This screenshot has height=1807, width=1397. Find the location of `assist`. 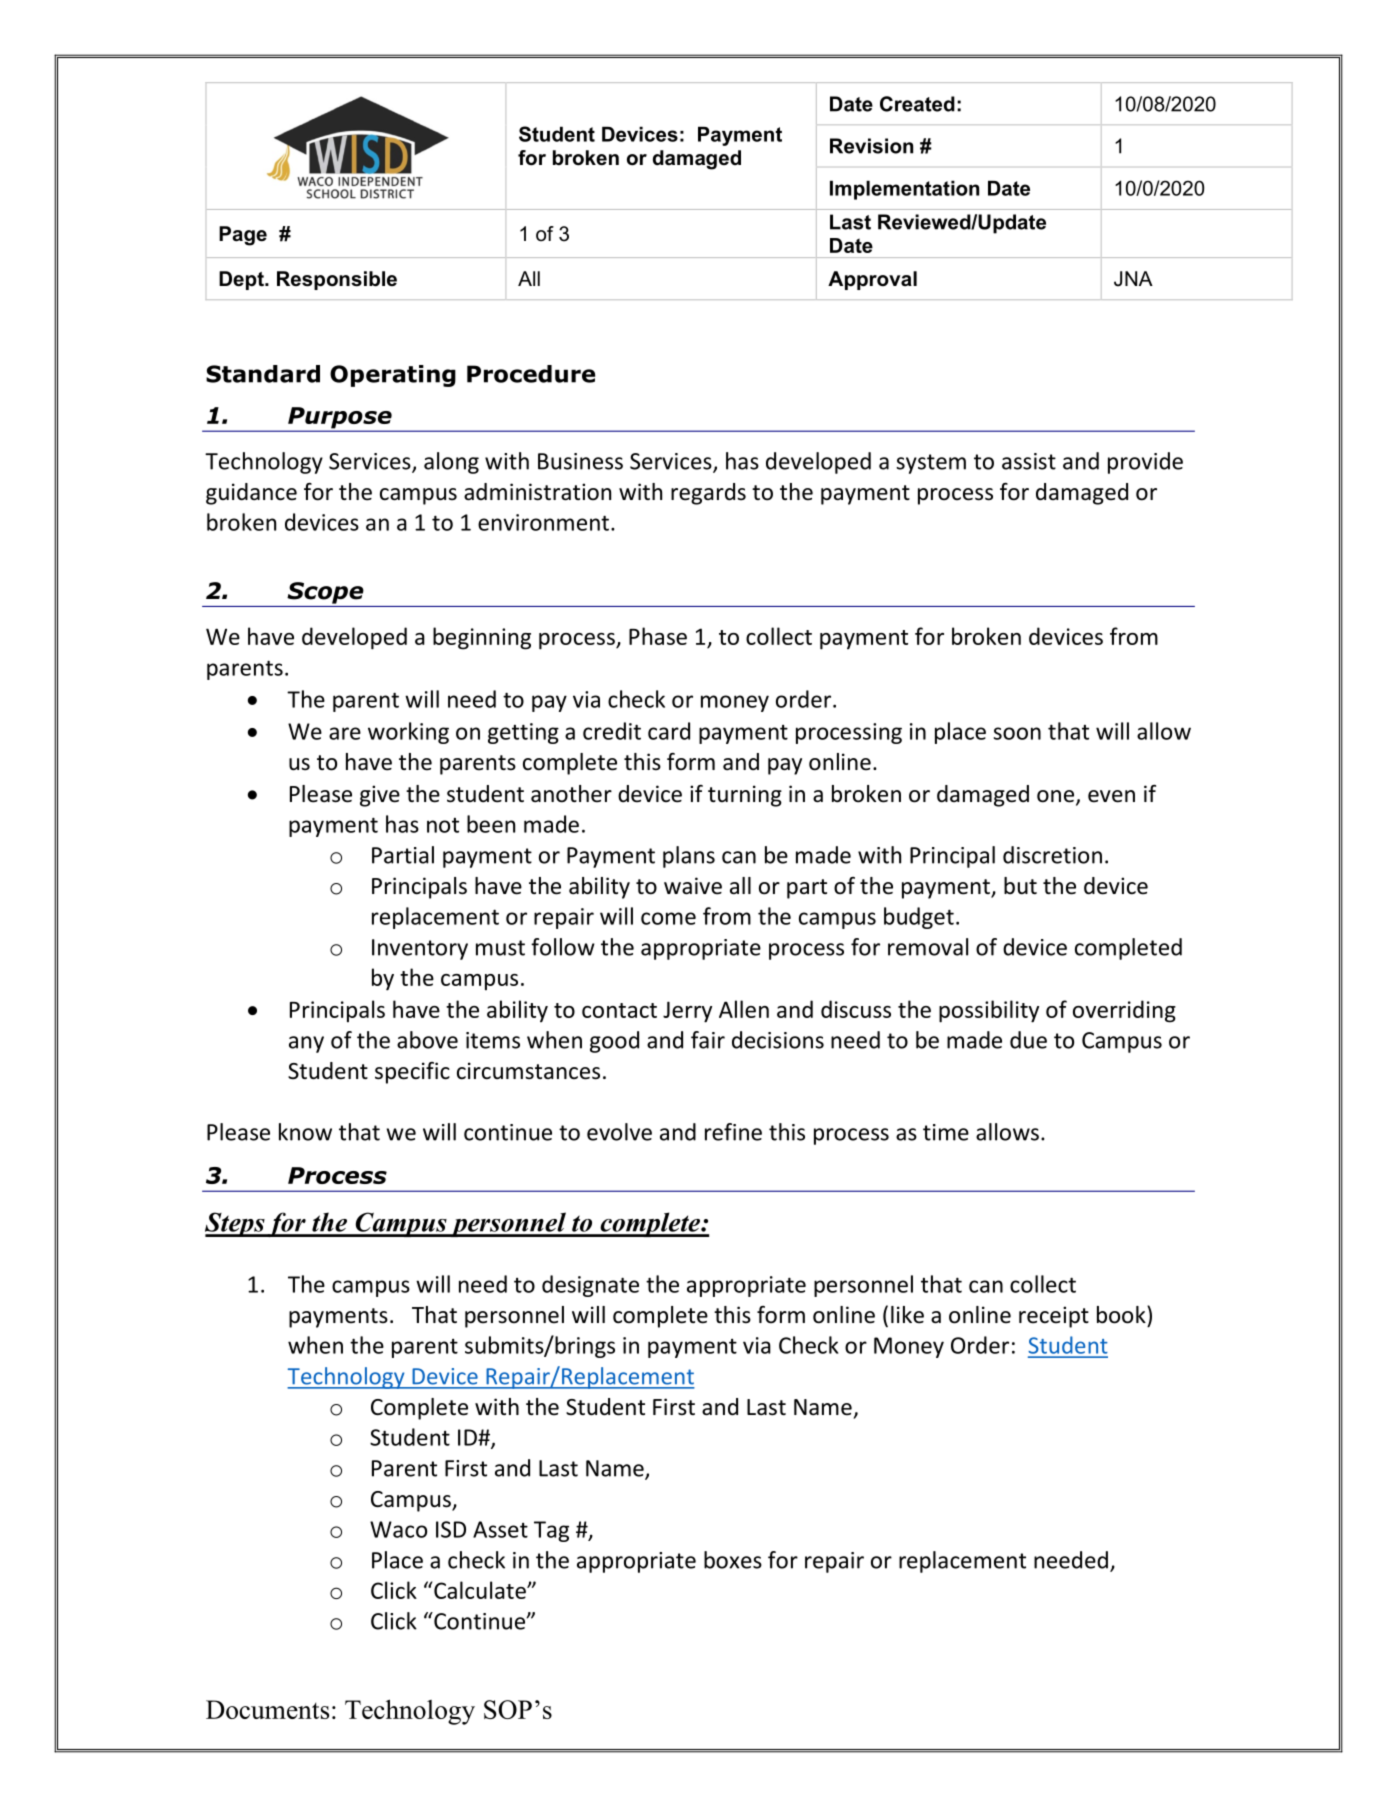

assist is located at coordinates (1029, 461).
